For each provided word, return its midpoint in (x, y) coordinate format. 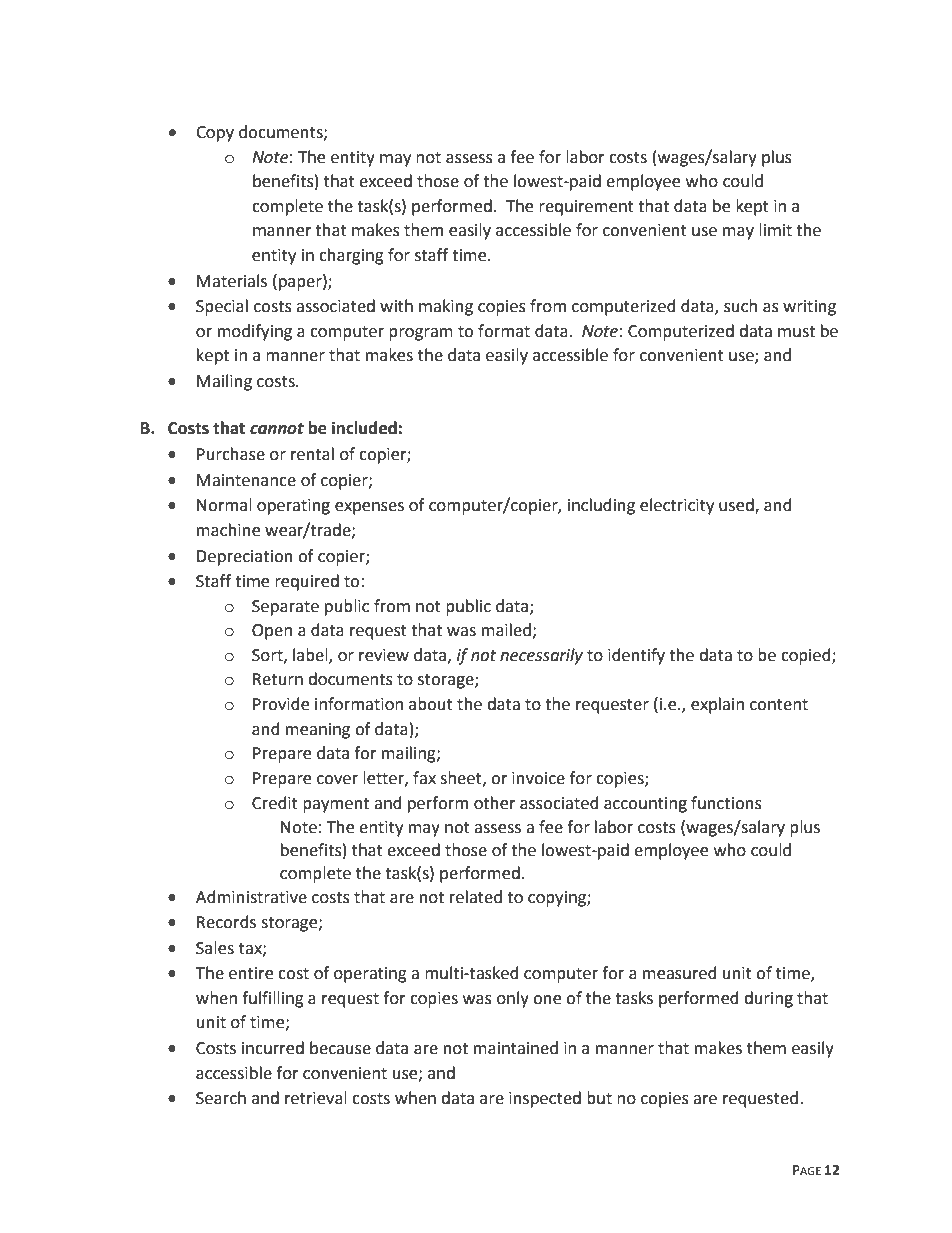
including (601, 506)
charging (351, 256)
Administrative (251, 897)
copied (807, 656)
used (737, 506)
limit (775, 230)
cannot (277, 429)
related (476, 897)
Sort (268, 656)
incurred (273, 1048)
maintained (516, 1048)
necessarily (541, 656)
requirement (586, 208)
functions (726, 803)
